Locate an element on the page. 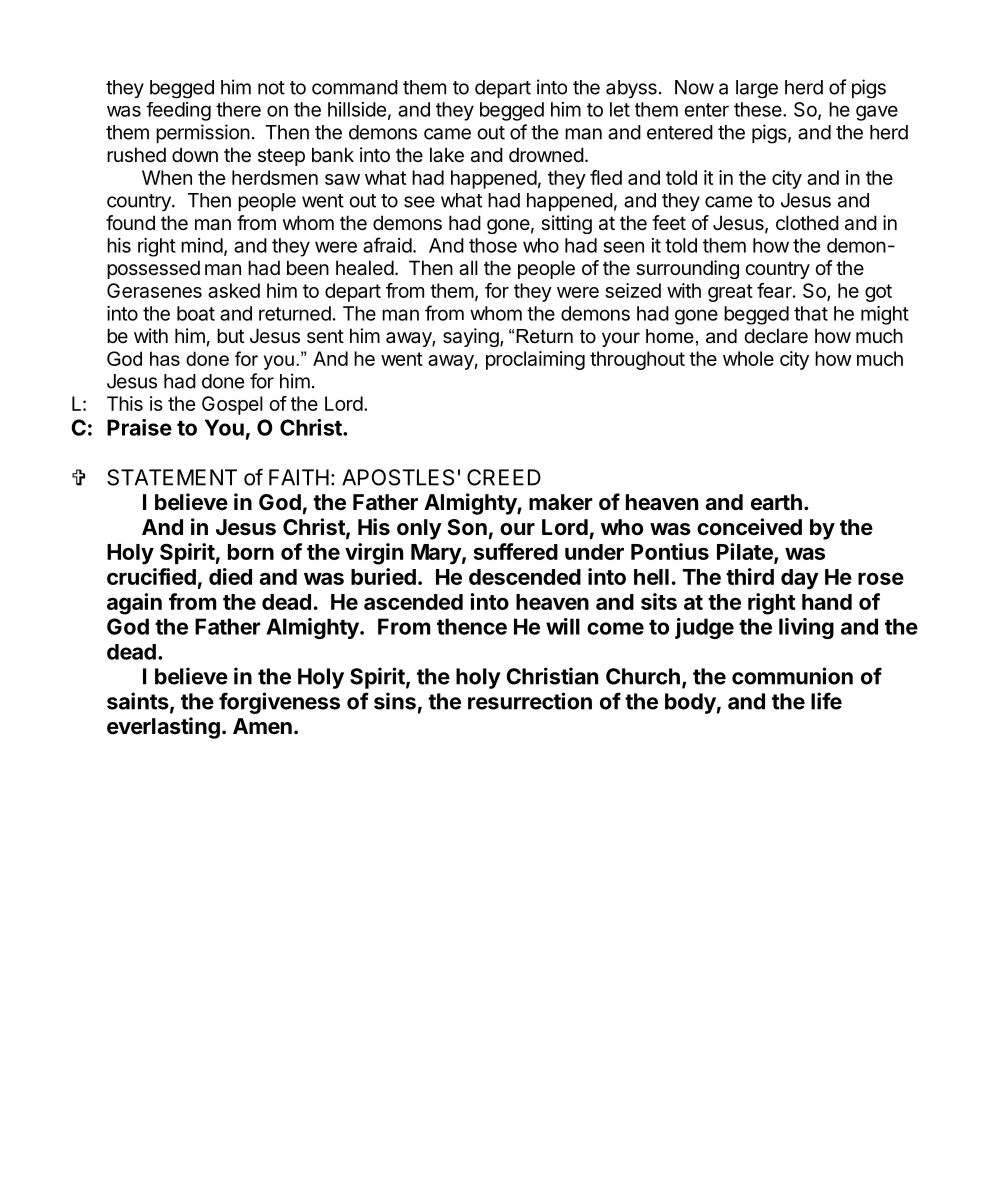 This document has width=991, height=1204. whole is located at coordinates (748, 358).
